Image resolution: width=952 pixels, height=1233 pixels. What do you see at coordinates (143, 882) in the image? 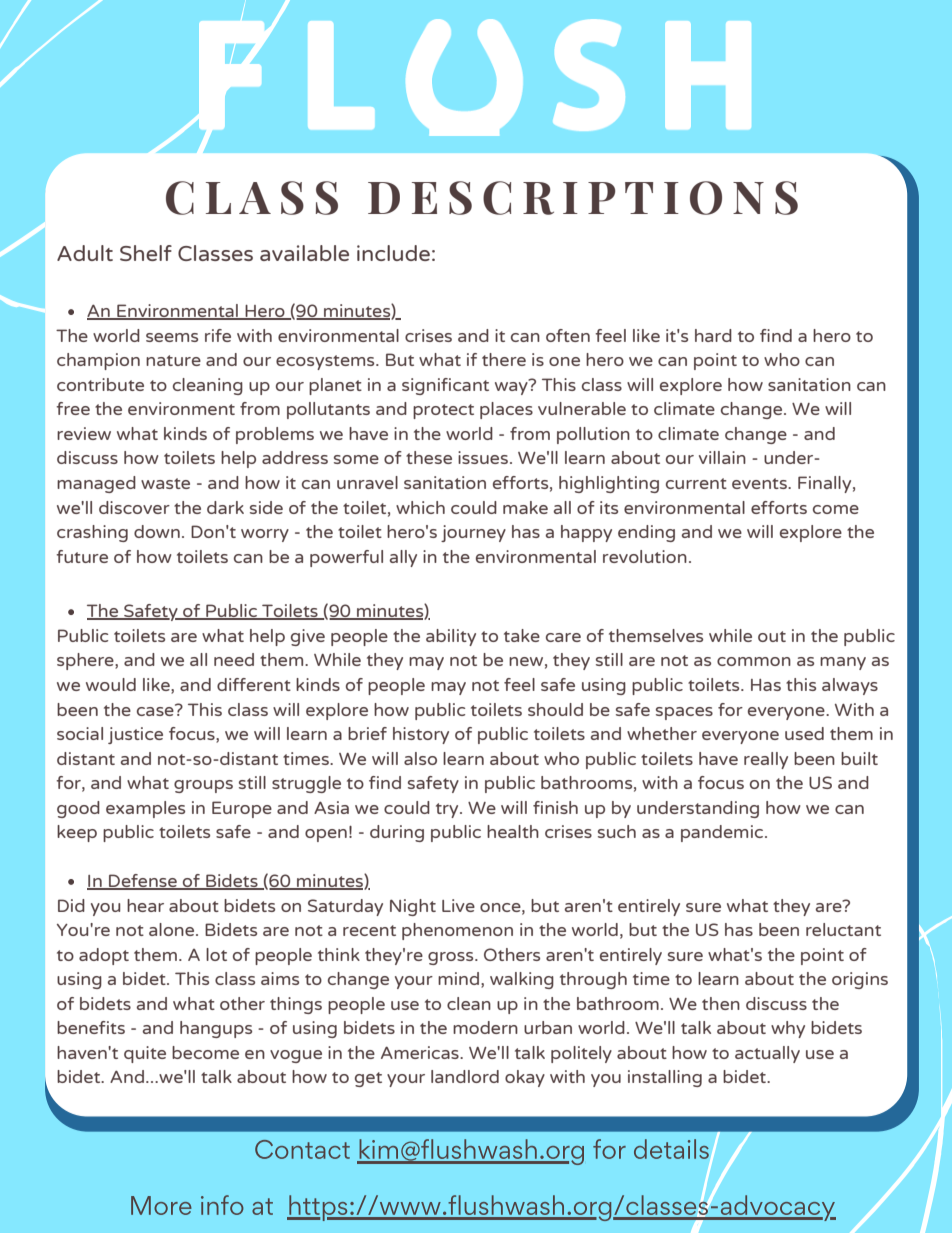
I see `Defense` at bounding box center [143, 882].
